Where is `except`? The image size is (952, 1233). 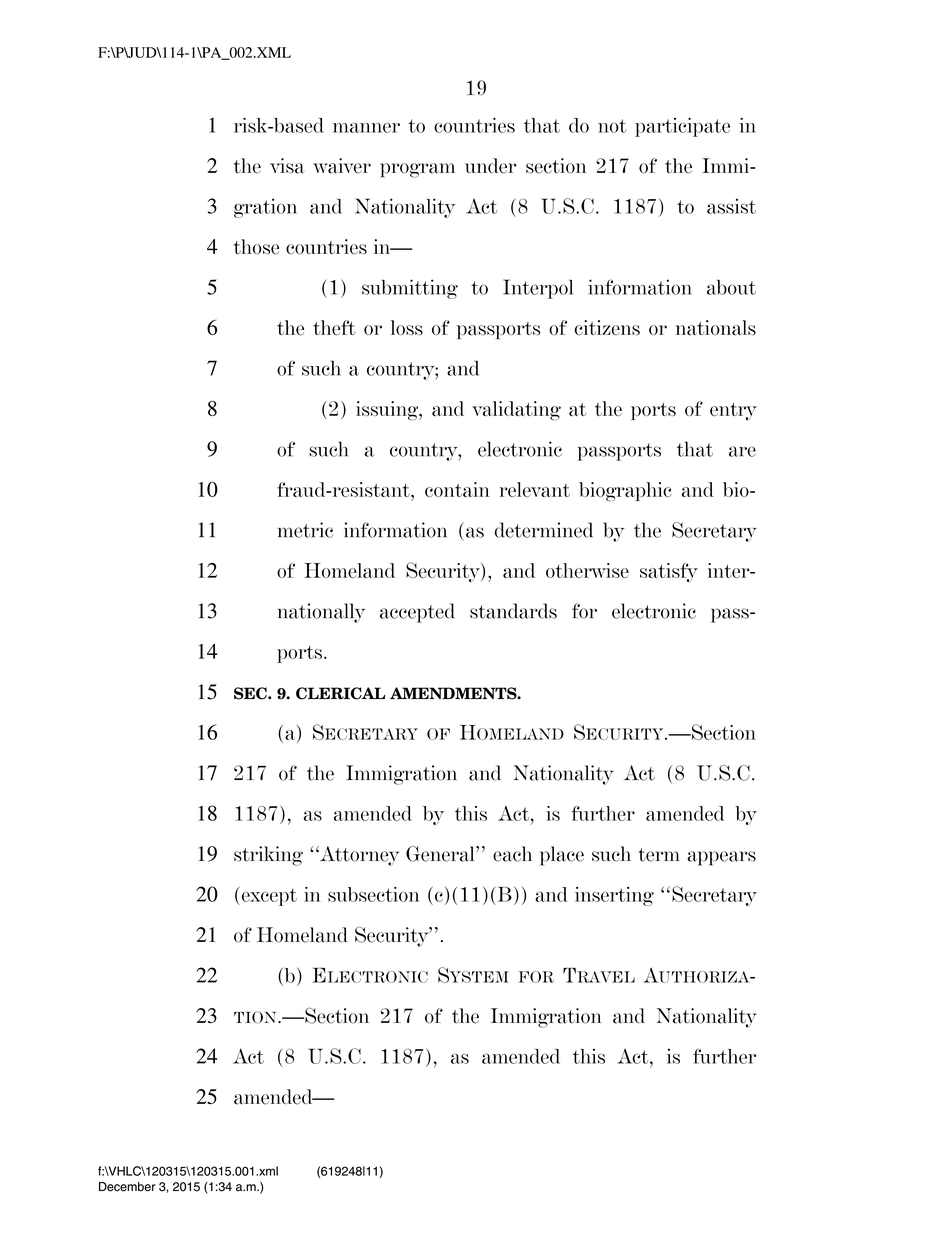 except is located at coordinates (268, 897).
